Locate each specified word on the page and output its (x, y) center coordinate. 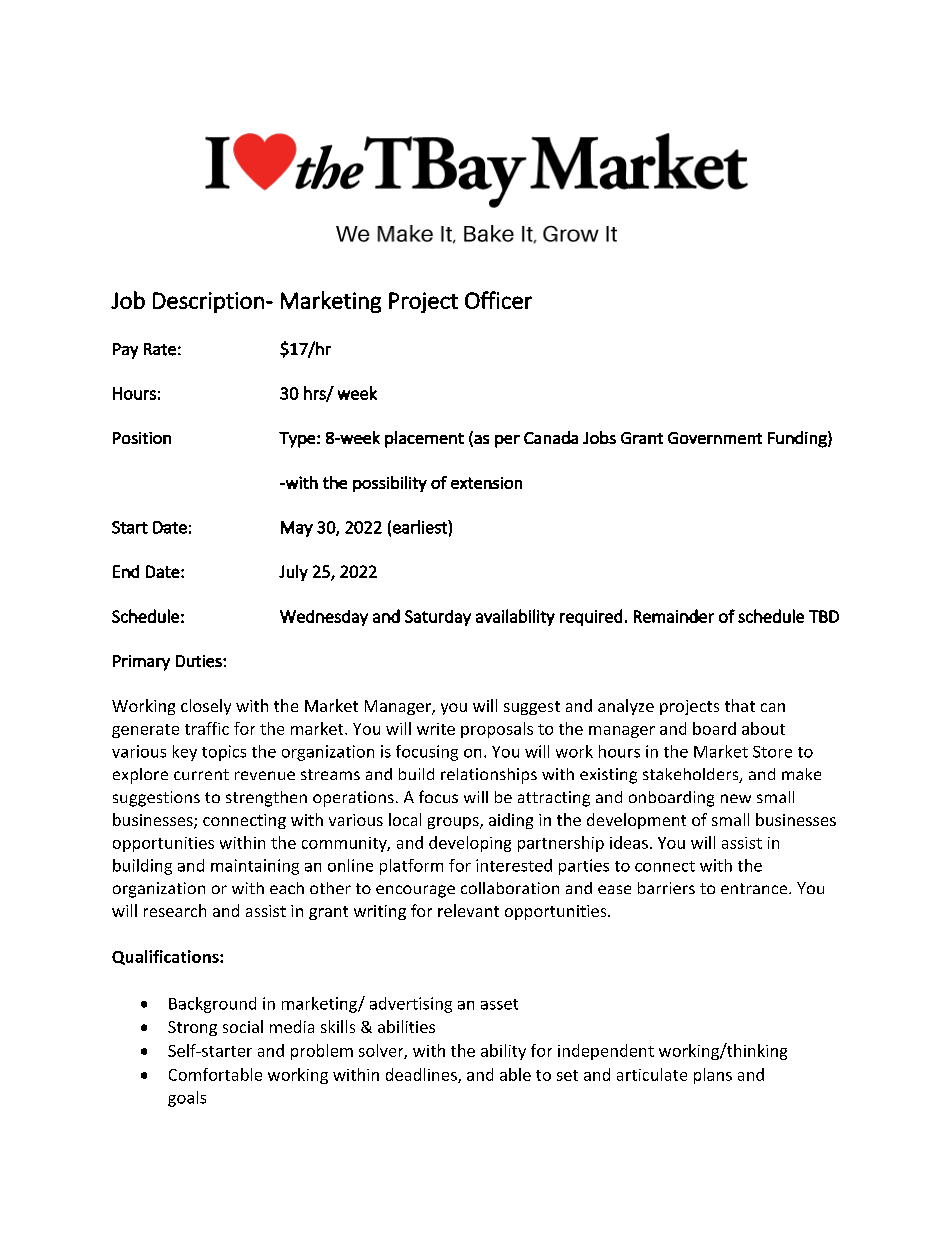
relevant (468, 910)
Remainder (674, 616)
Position (142, 438)
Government (715, 438)
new (736, 798)
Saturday (438, 618)
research (175, 910)
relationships (489, 776)
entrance (755, 888)
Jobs (599, 437)
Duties (200, 661)
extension (486, 483)
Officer (498, 300)
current (201, 774)
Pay (125, 351)
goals (187, 1099)
